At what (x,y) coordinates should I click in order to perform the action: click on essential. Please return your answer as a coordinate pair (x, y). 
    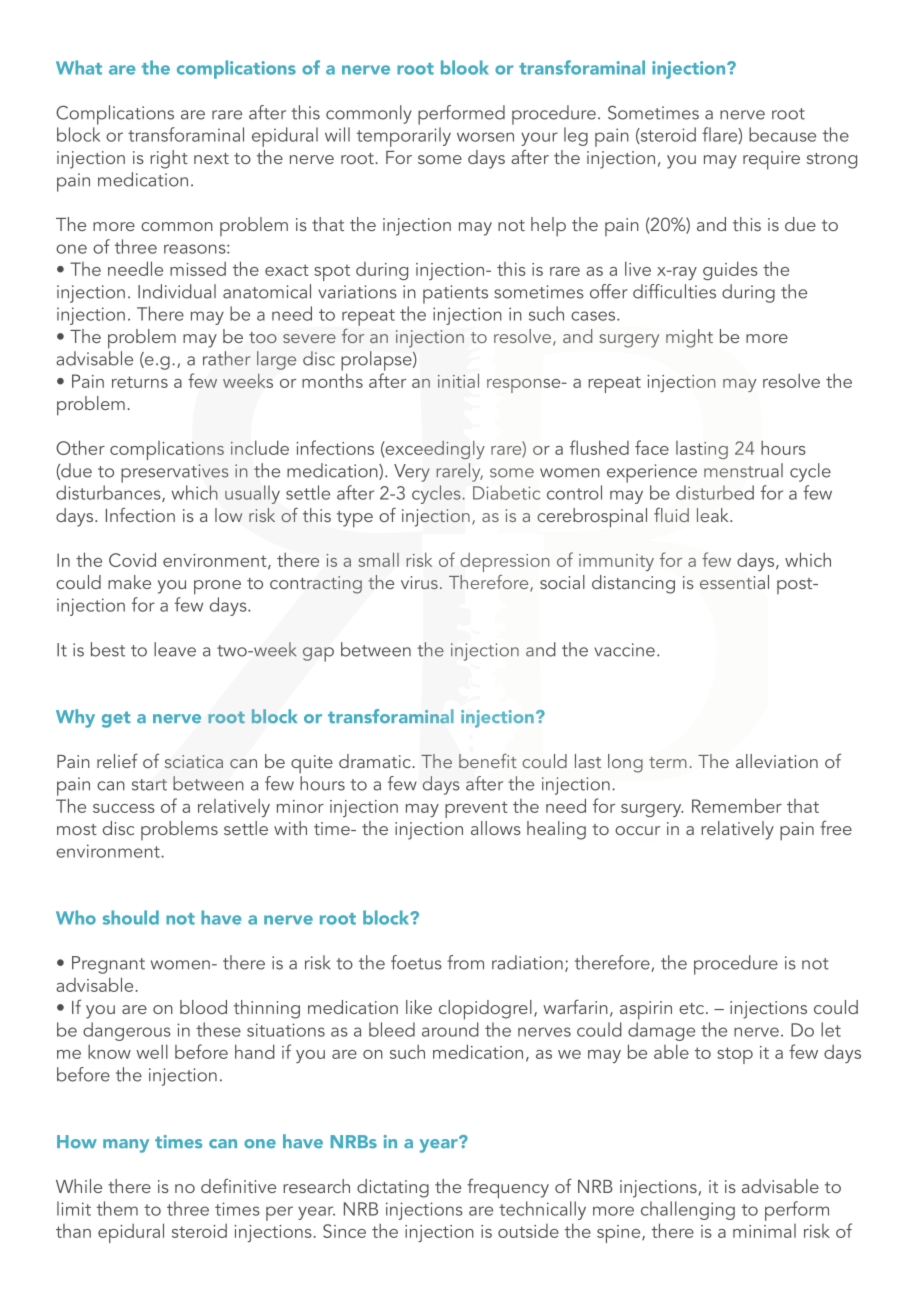
    Looking at the image, I should click on (734, 582).
